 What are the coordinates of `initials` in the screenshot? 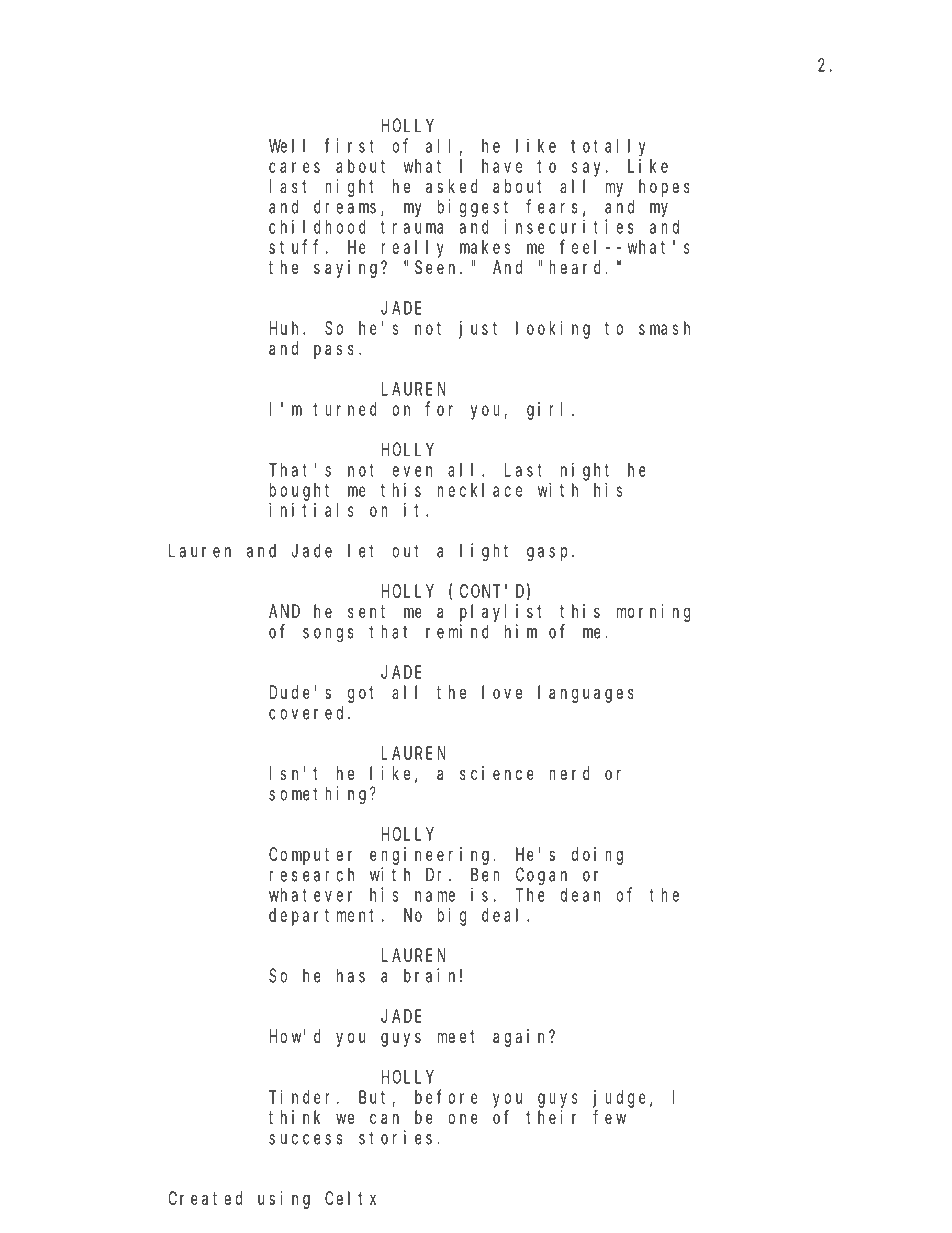 It's located at (311, 510).
